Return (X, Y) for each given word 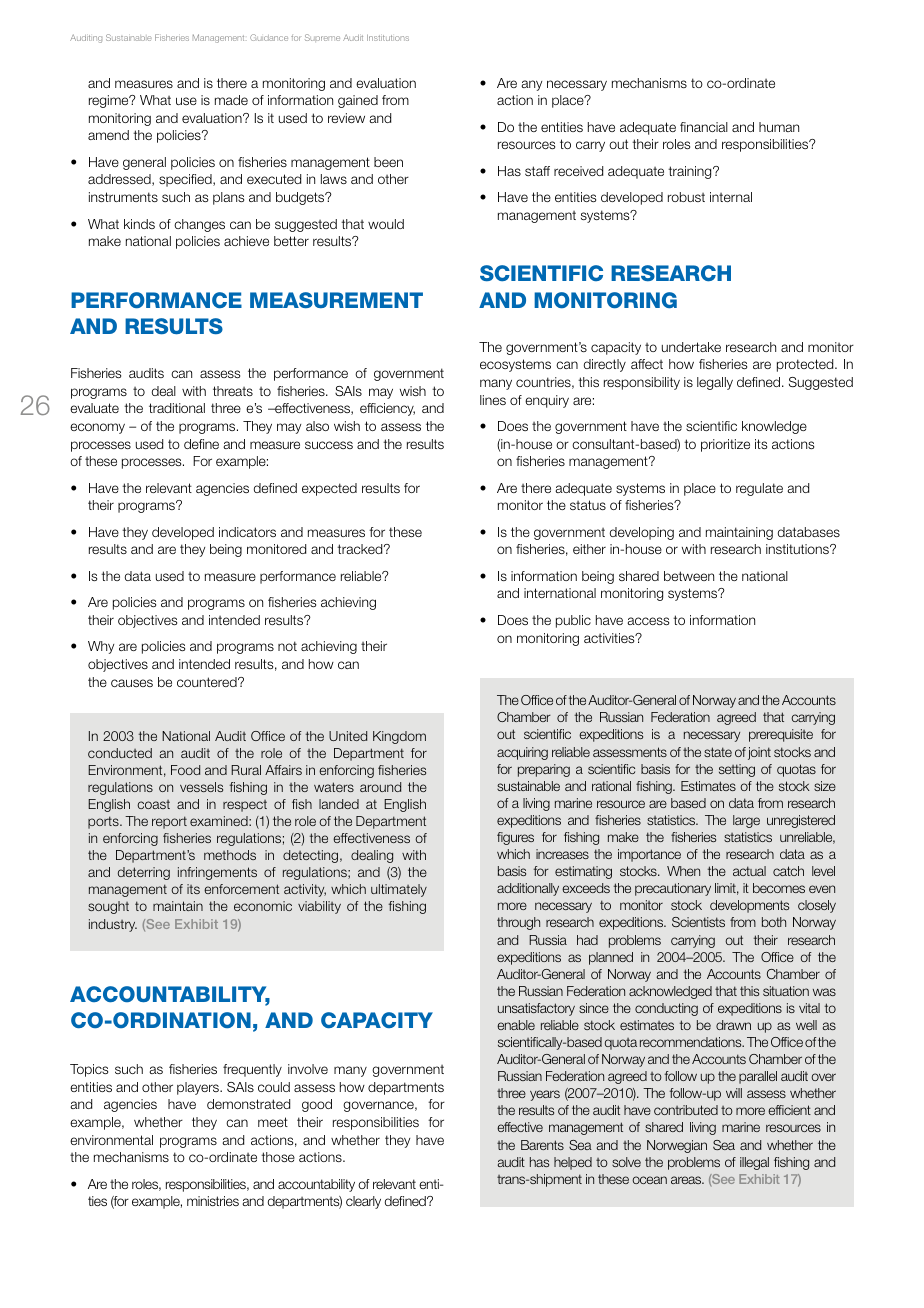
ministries (213, 1201)
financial (704, 127)
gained (358, 101)
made (231, 100)
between (689, 576)
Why (101, 647)
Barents (542, 1145)
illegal (754, 1163)
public (573, 621)
